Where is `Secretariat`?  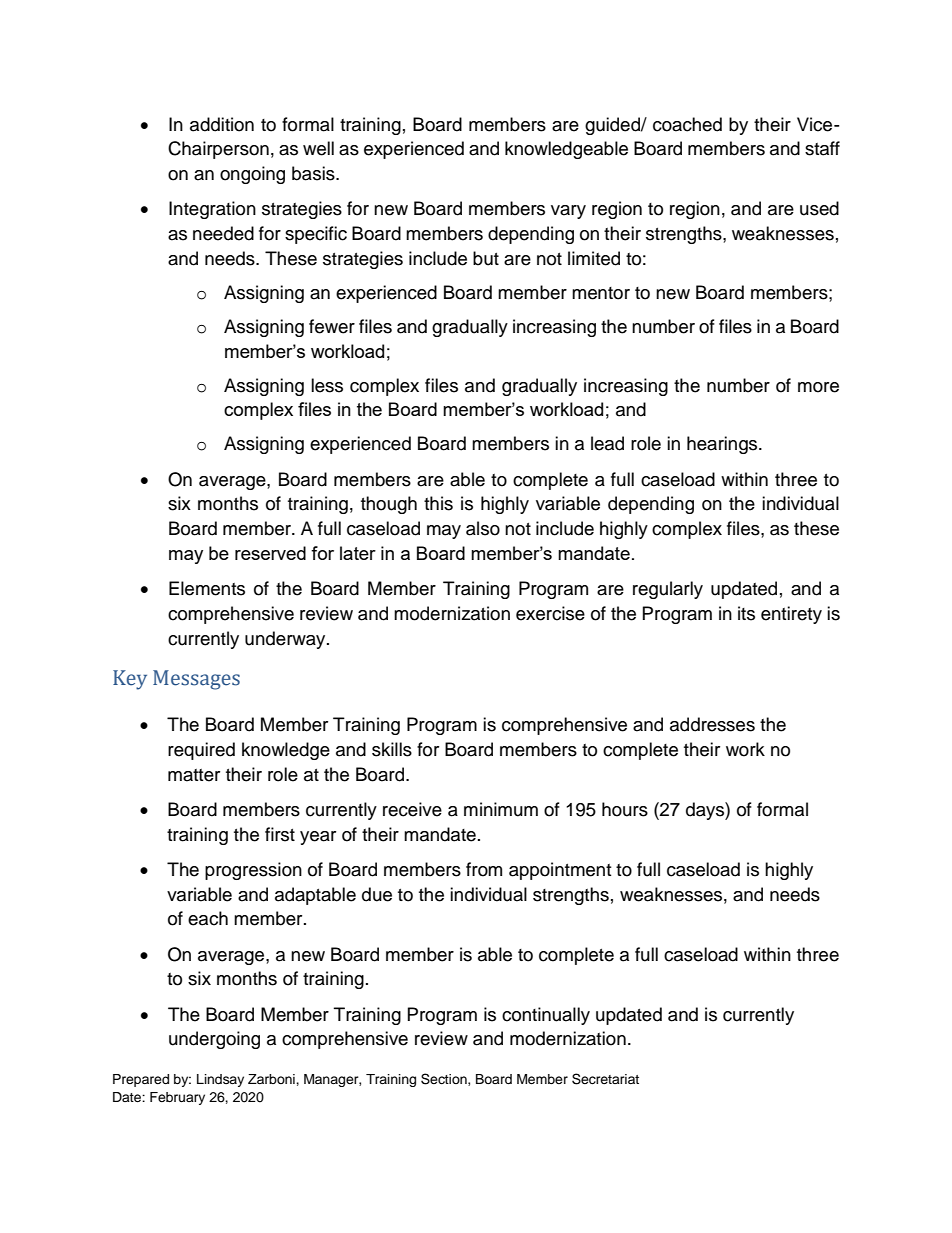 Secretariat is located at coordinates (605, 1079).
